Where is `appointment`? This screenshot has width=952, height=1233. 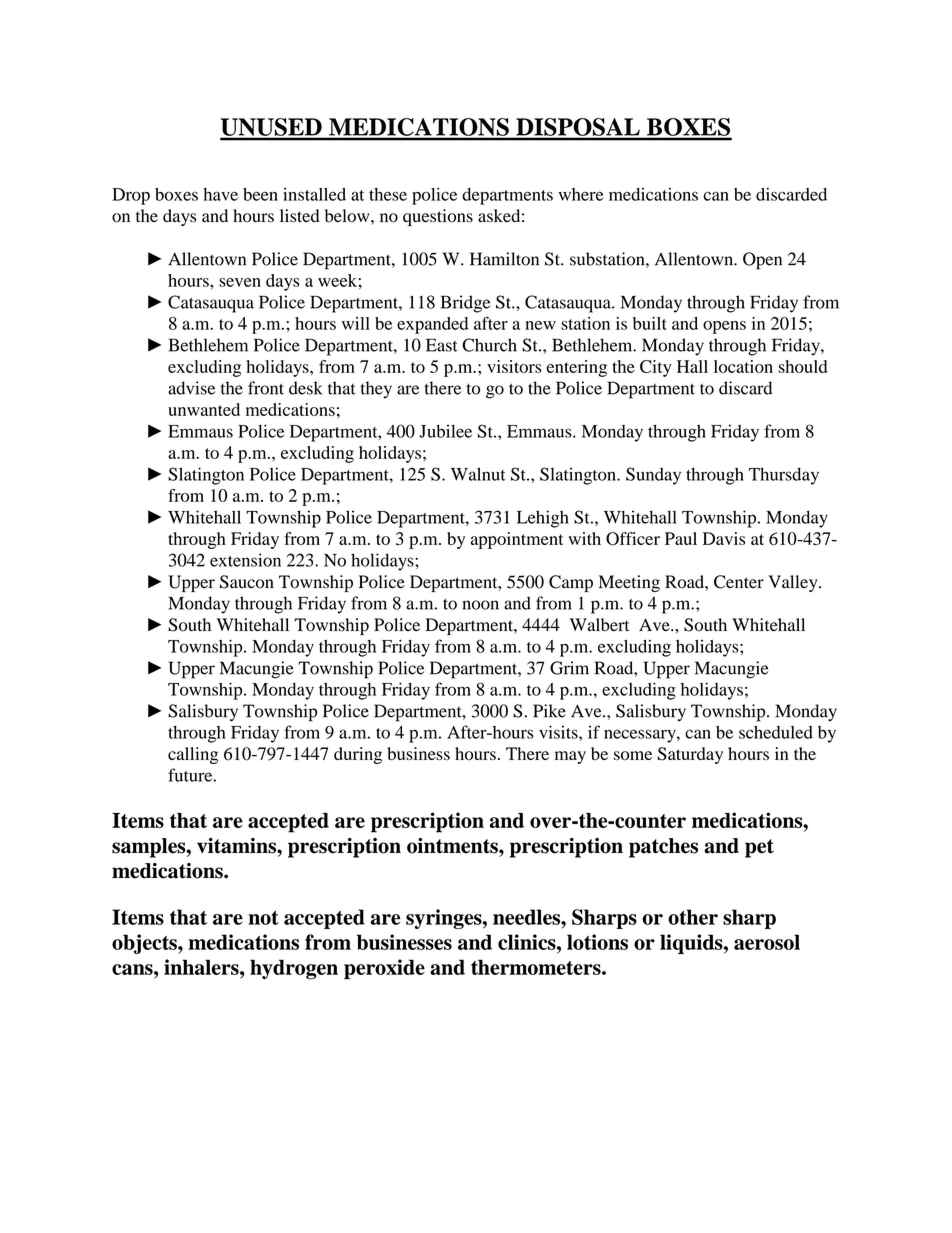
appointment is located at coordinates (517, 540).
